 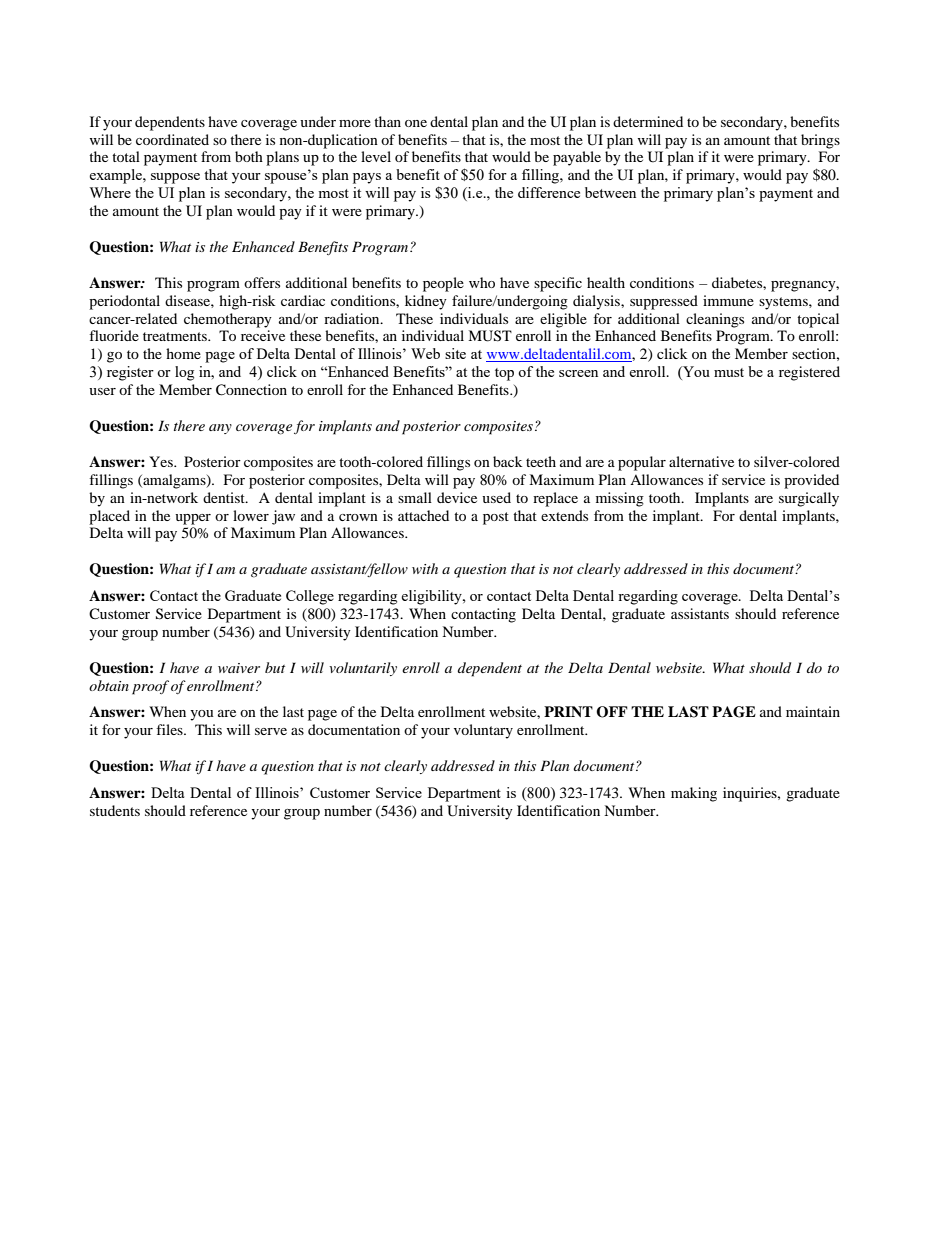 I want to click on voluntary, so click(x=483, y=731).
